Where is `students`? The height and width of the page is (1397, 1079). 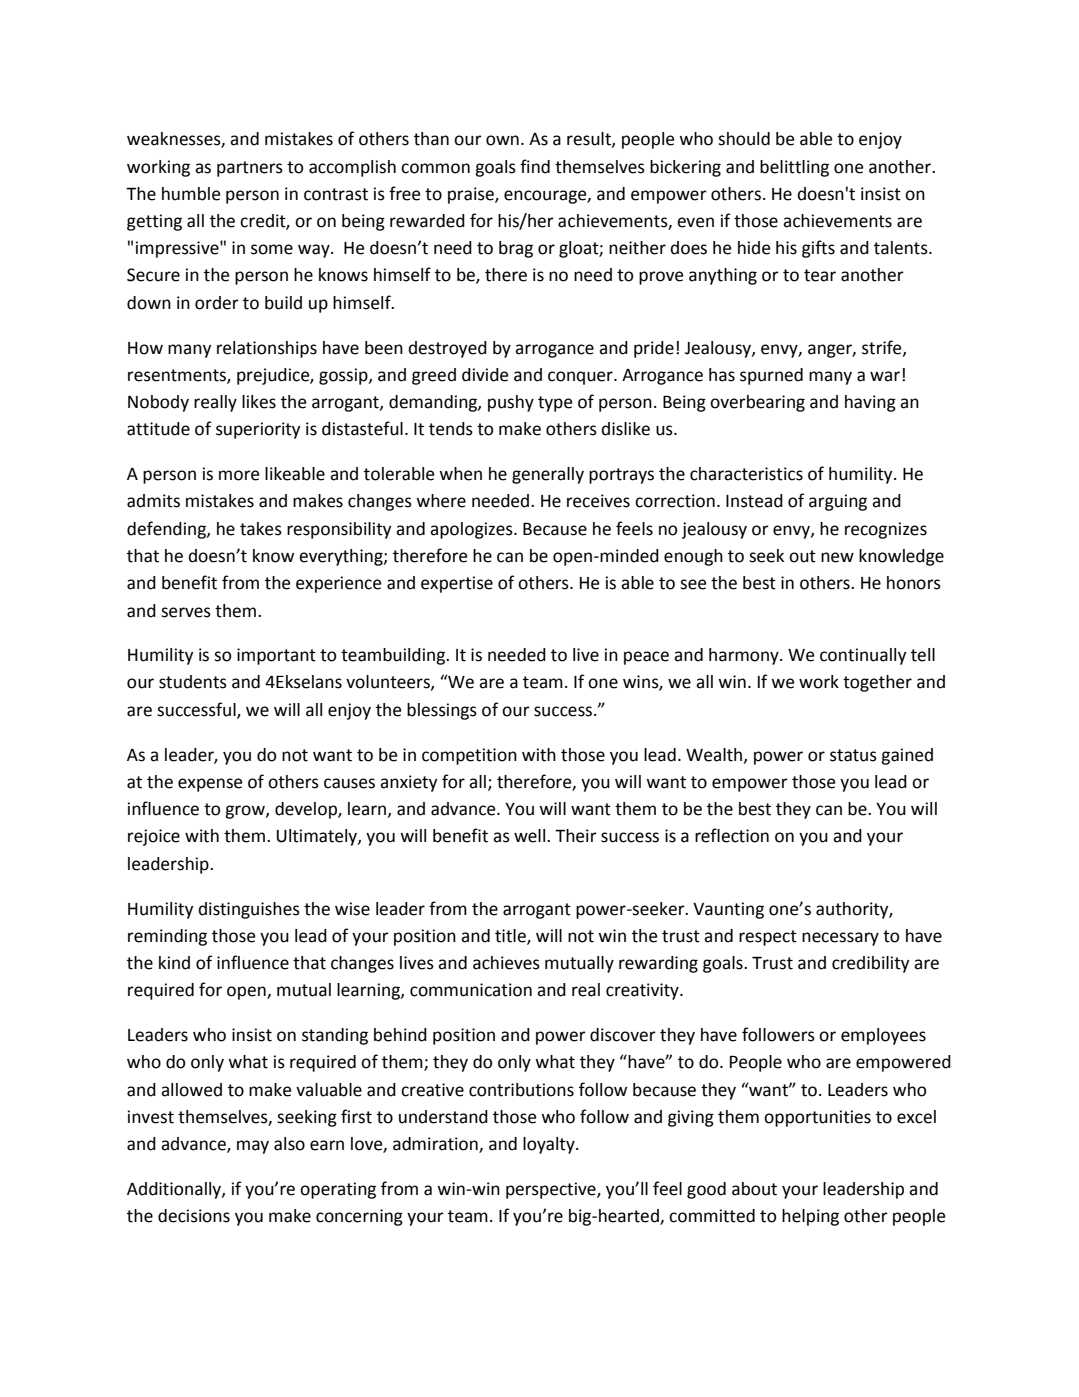
students is located at coordinates (193, 682).
